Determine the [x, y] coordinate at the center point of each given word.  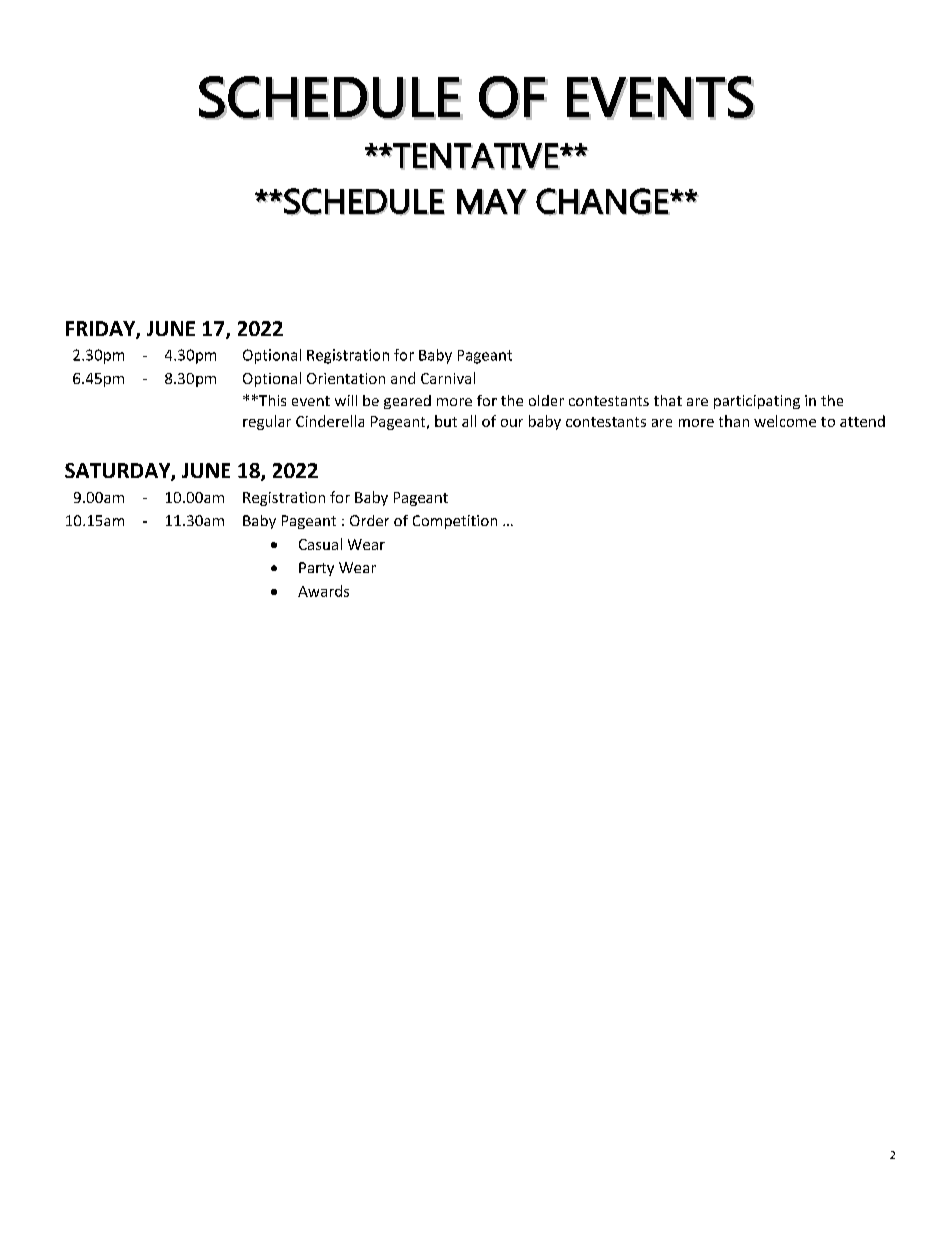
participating [757, 402]
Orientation [346, 378]
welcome [785, 421]
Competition [455, 522]
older [546, 400]
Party [316, 569]
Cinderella [330, 421]
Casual [320, 544]
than [734, 421]
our [512, 423]
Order [369, 520]
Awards [323, 591]
